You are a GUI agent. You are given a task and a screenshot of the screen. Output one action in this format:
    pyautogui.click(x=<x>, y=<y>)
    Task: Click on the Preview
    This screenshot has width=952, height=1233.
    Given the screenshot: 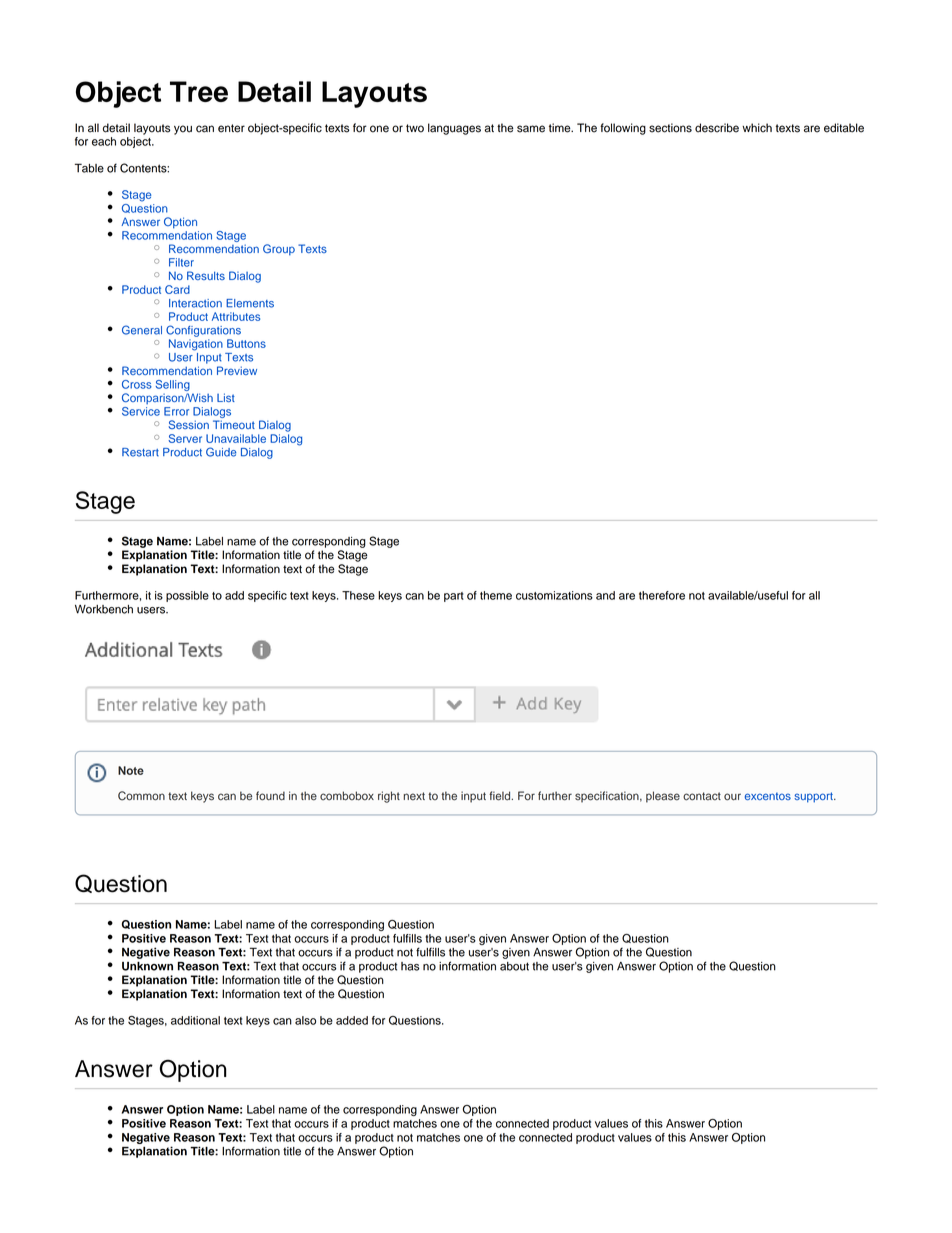 What is the action you would take?
    pyautogui.click(x=237, y=370)
